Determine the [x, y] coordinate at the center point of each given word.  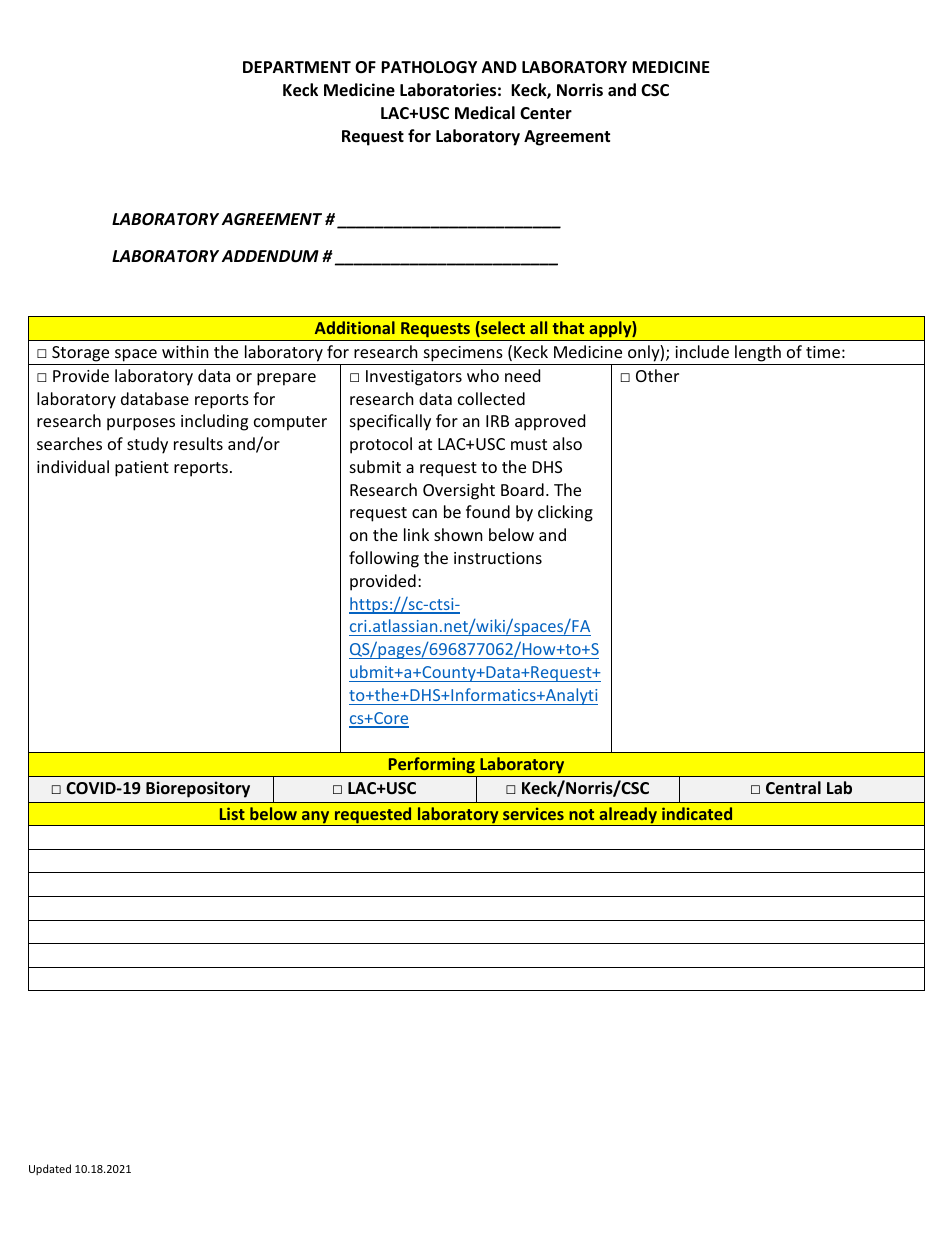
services [533, 813]
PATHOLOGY [429, 67]
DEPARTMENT [297, 67]
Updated [50, 1169]
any [316, 818]
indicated [697, 813]
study [147, 445]
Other [657, 375]
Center [546, 113]
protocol [381, 445]
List [232, 813]
